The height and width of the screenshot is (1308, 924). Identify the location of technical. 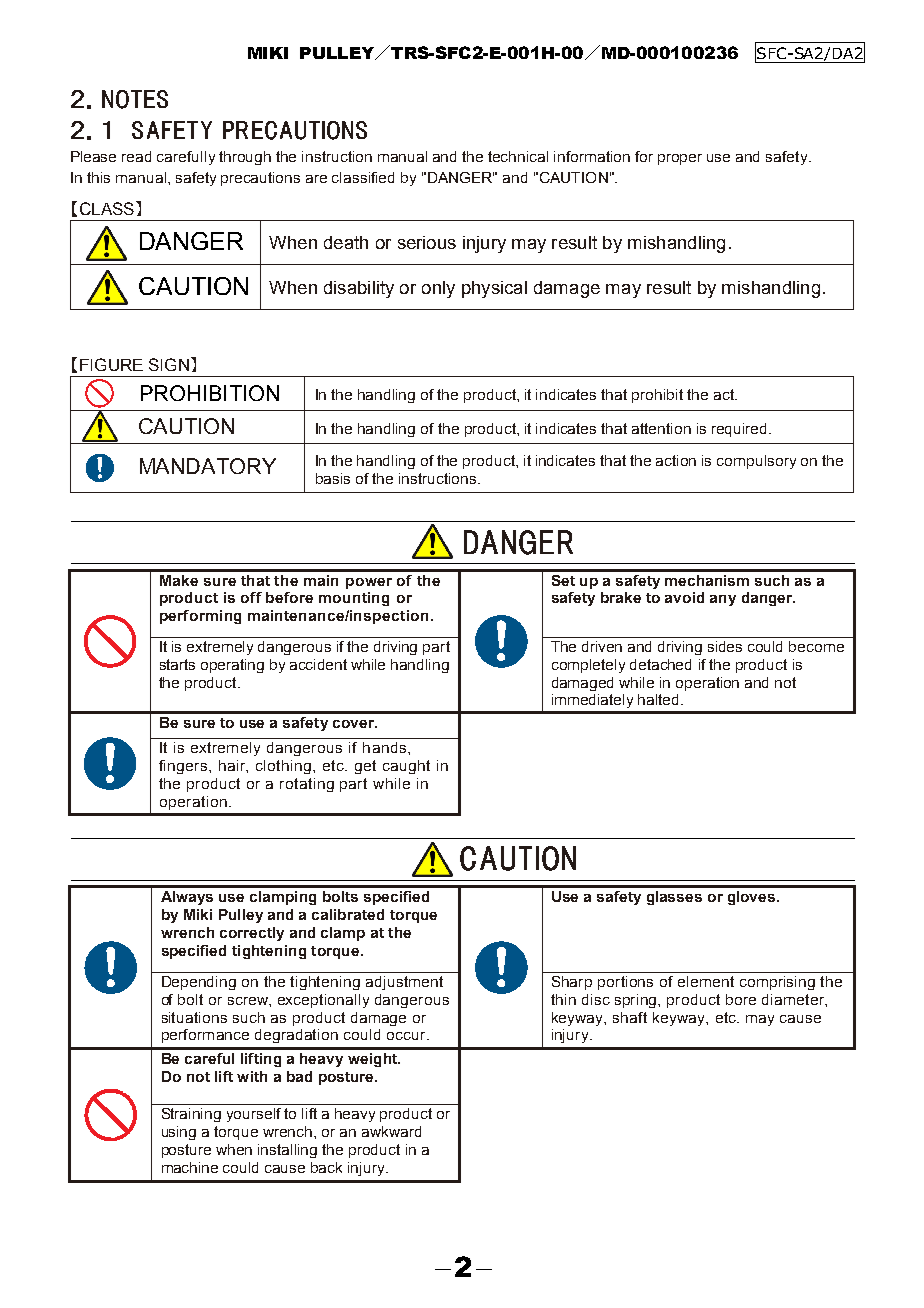
(518, 156).
